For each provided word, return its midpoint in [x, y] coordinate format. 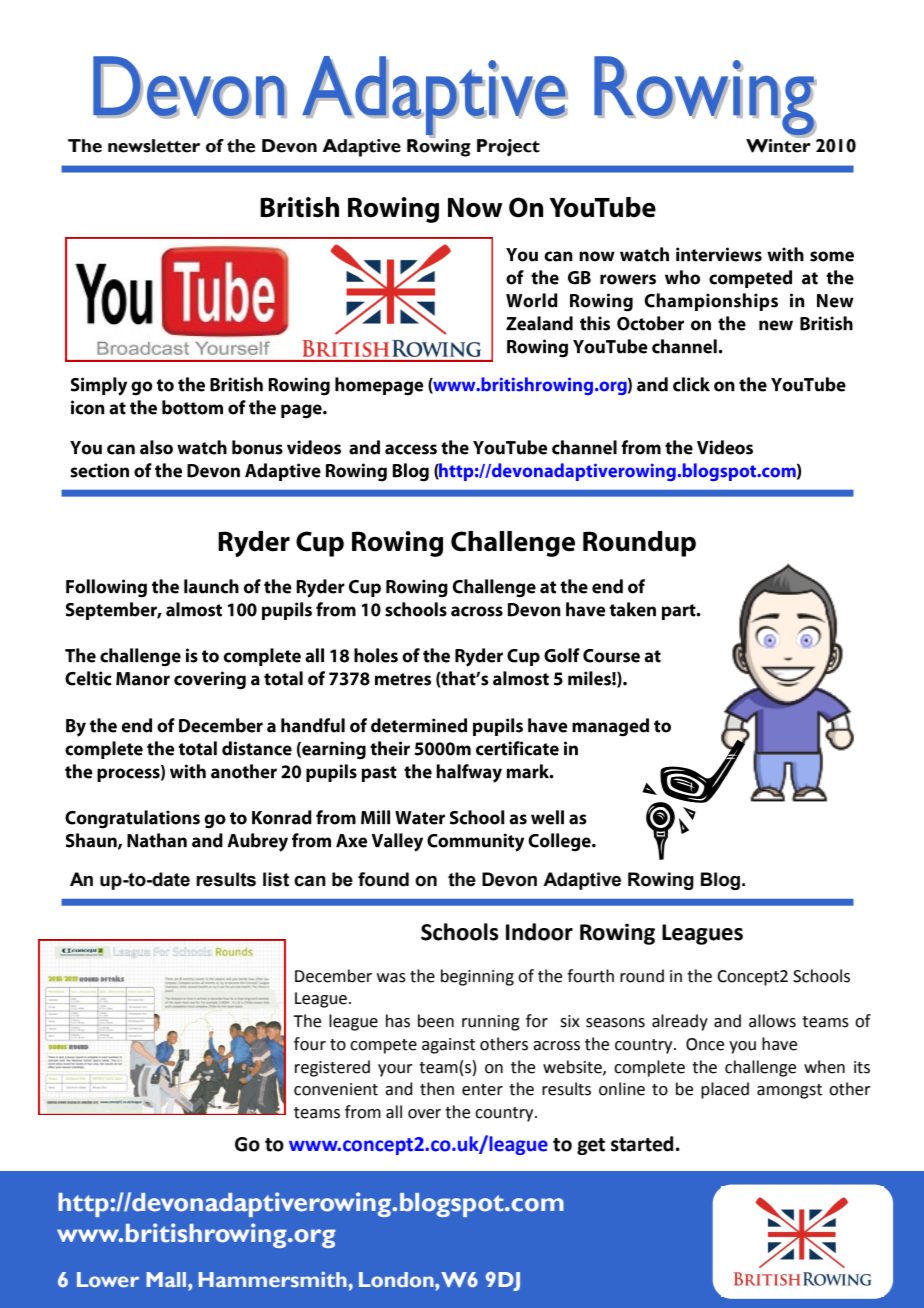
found [383, 879]
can [310, 881]
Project [508, 148]
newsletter [154, 146]
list [276, 879]
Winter [778, 144]
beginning [477, 977]
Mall [167, 1279]
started [642, 1144]
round [642, 976]
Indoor [539, 932]
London [397, 1279]
